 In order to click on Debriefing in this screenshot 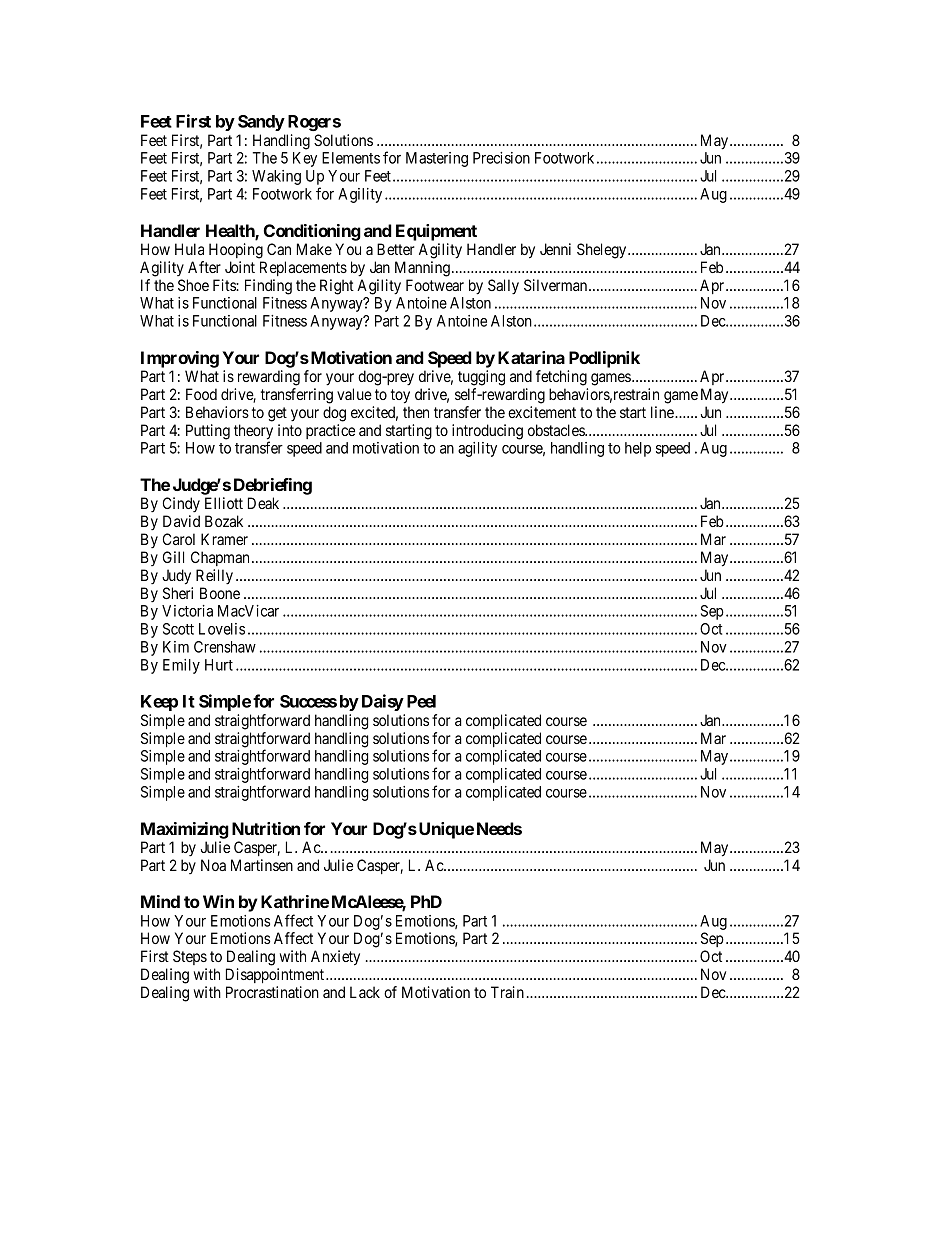, I will do `click(273, 486)`.
